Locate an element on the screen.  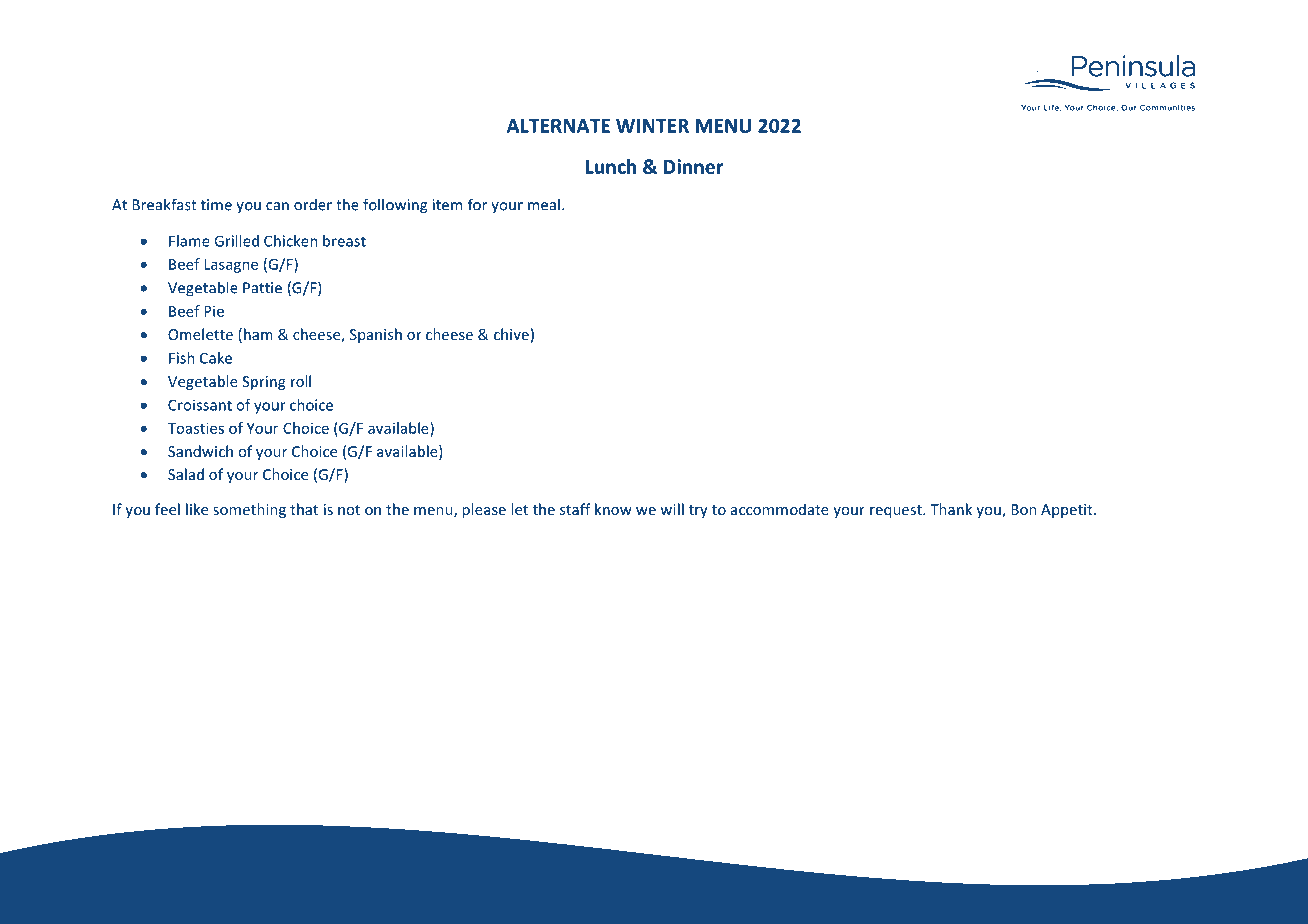
Lunch is located at coordinates (611, 166).
